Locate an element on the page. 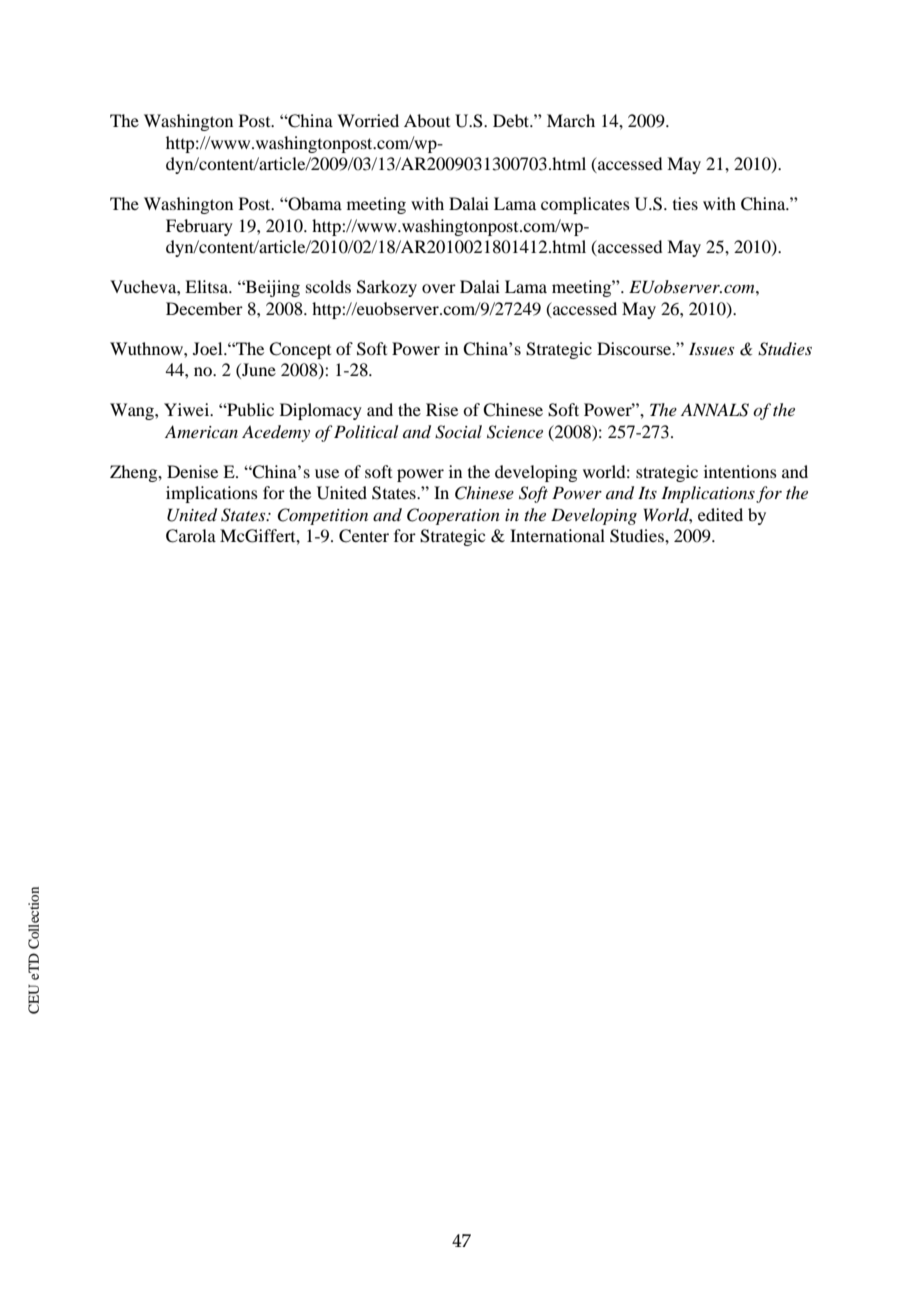 The image size is (924, 1308). Worried is located at coordinates (368, 120).
